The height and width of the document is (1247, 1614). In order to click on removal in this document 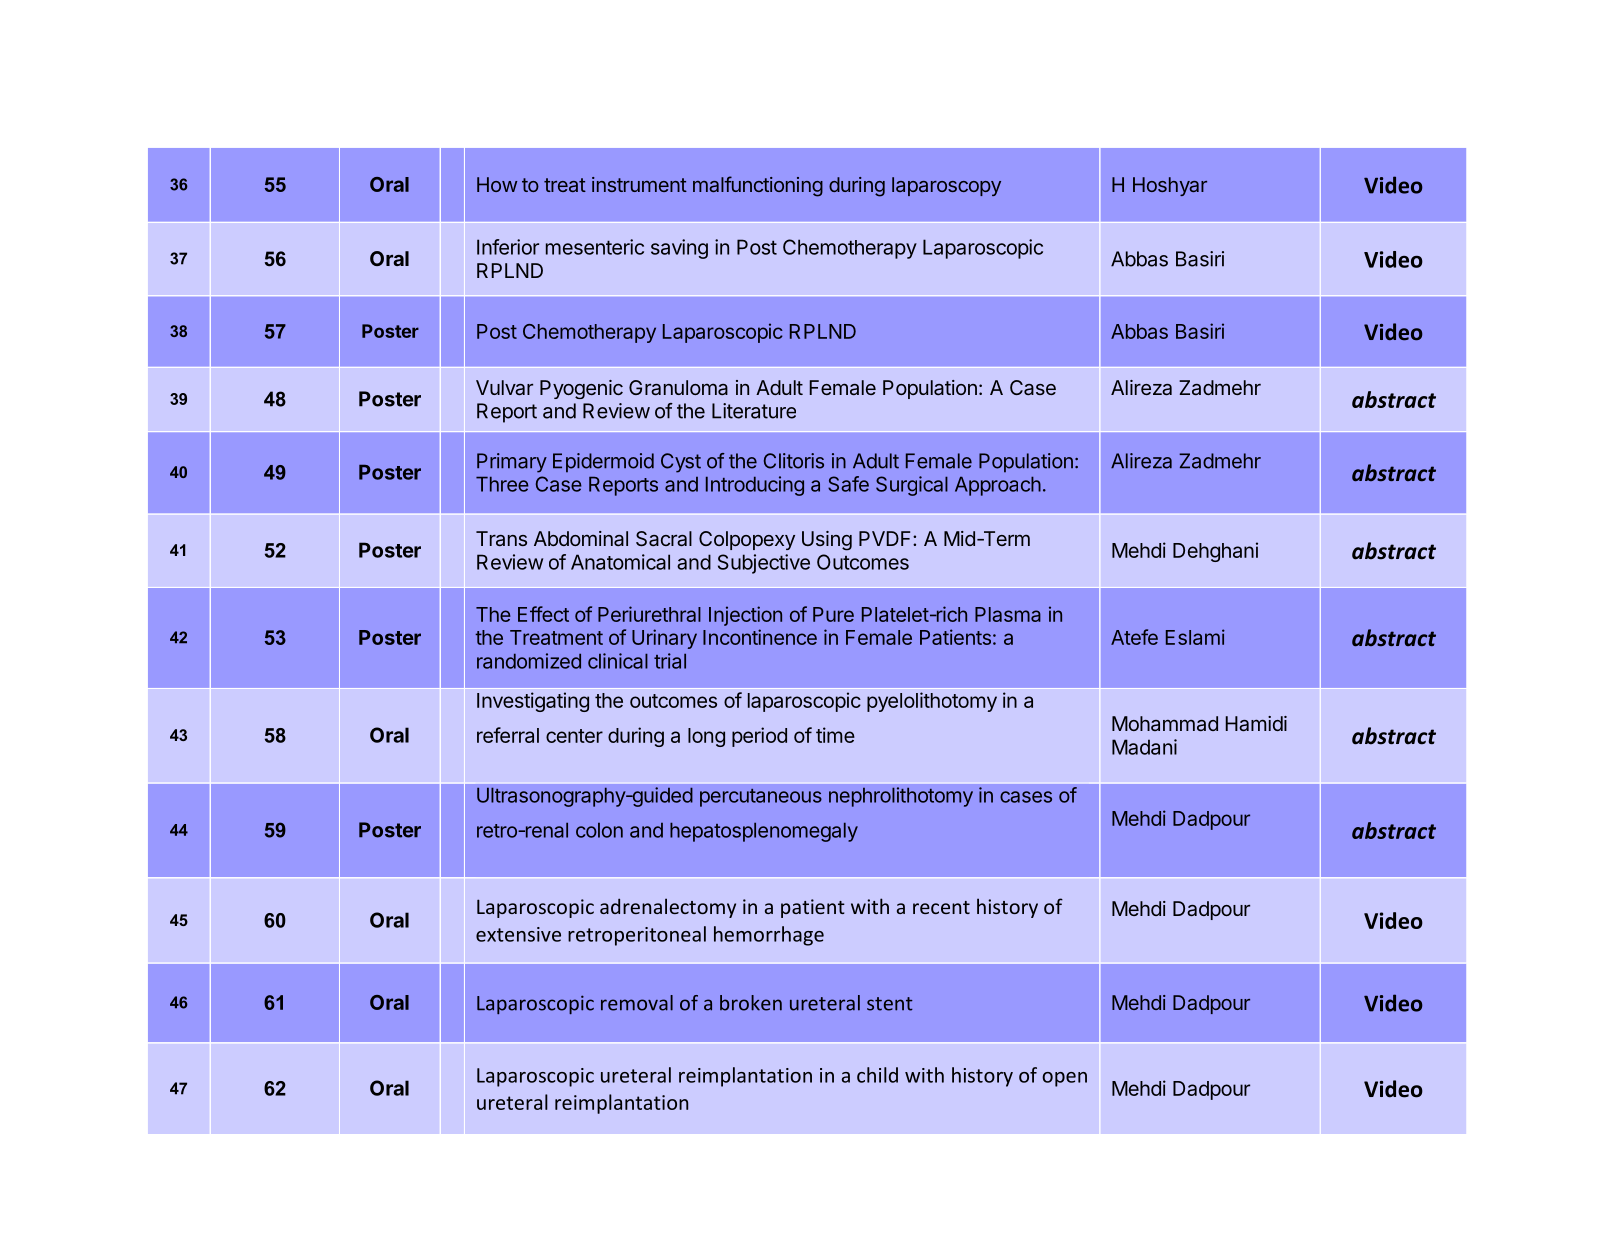, I will do `click(637, 1003)`.
